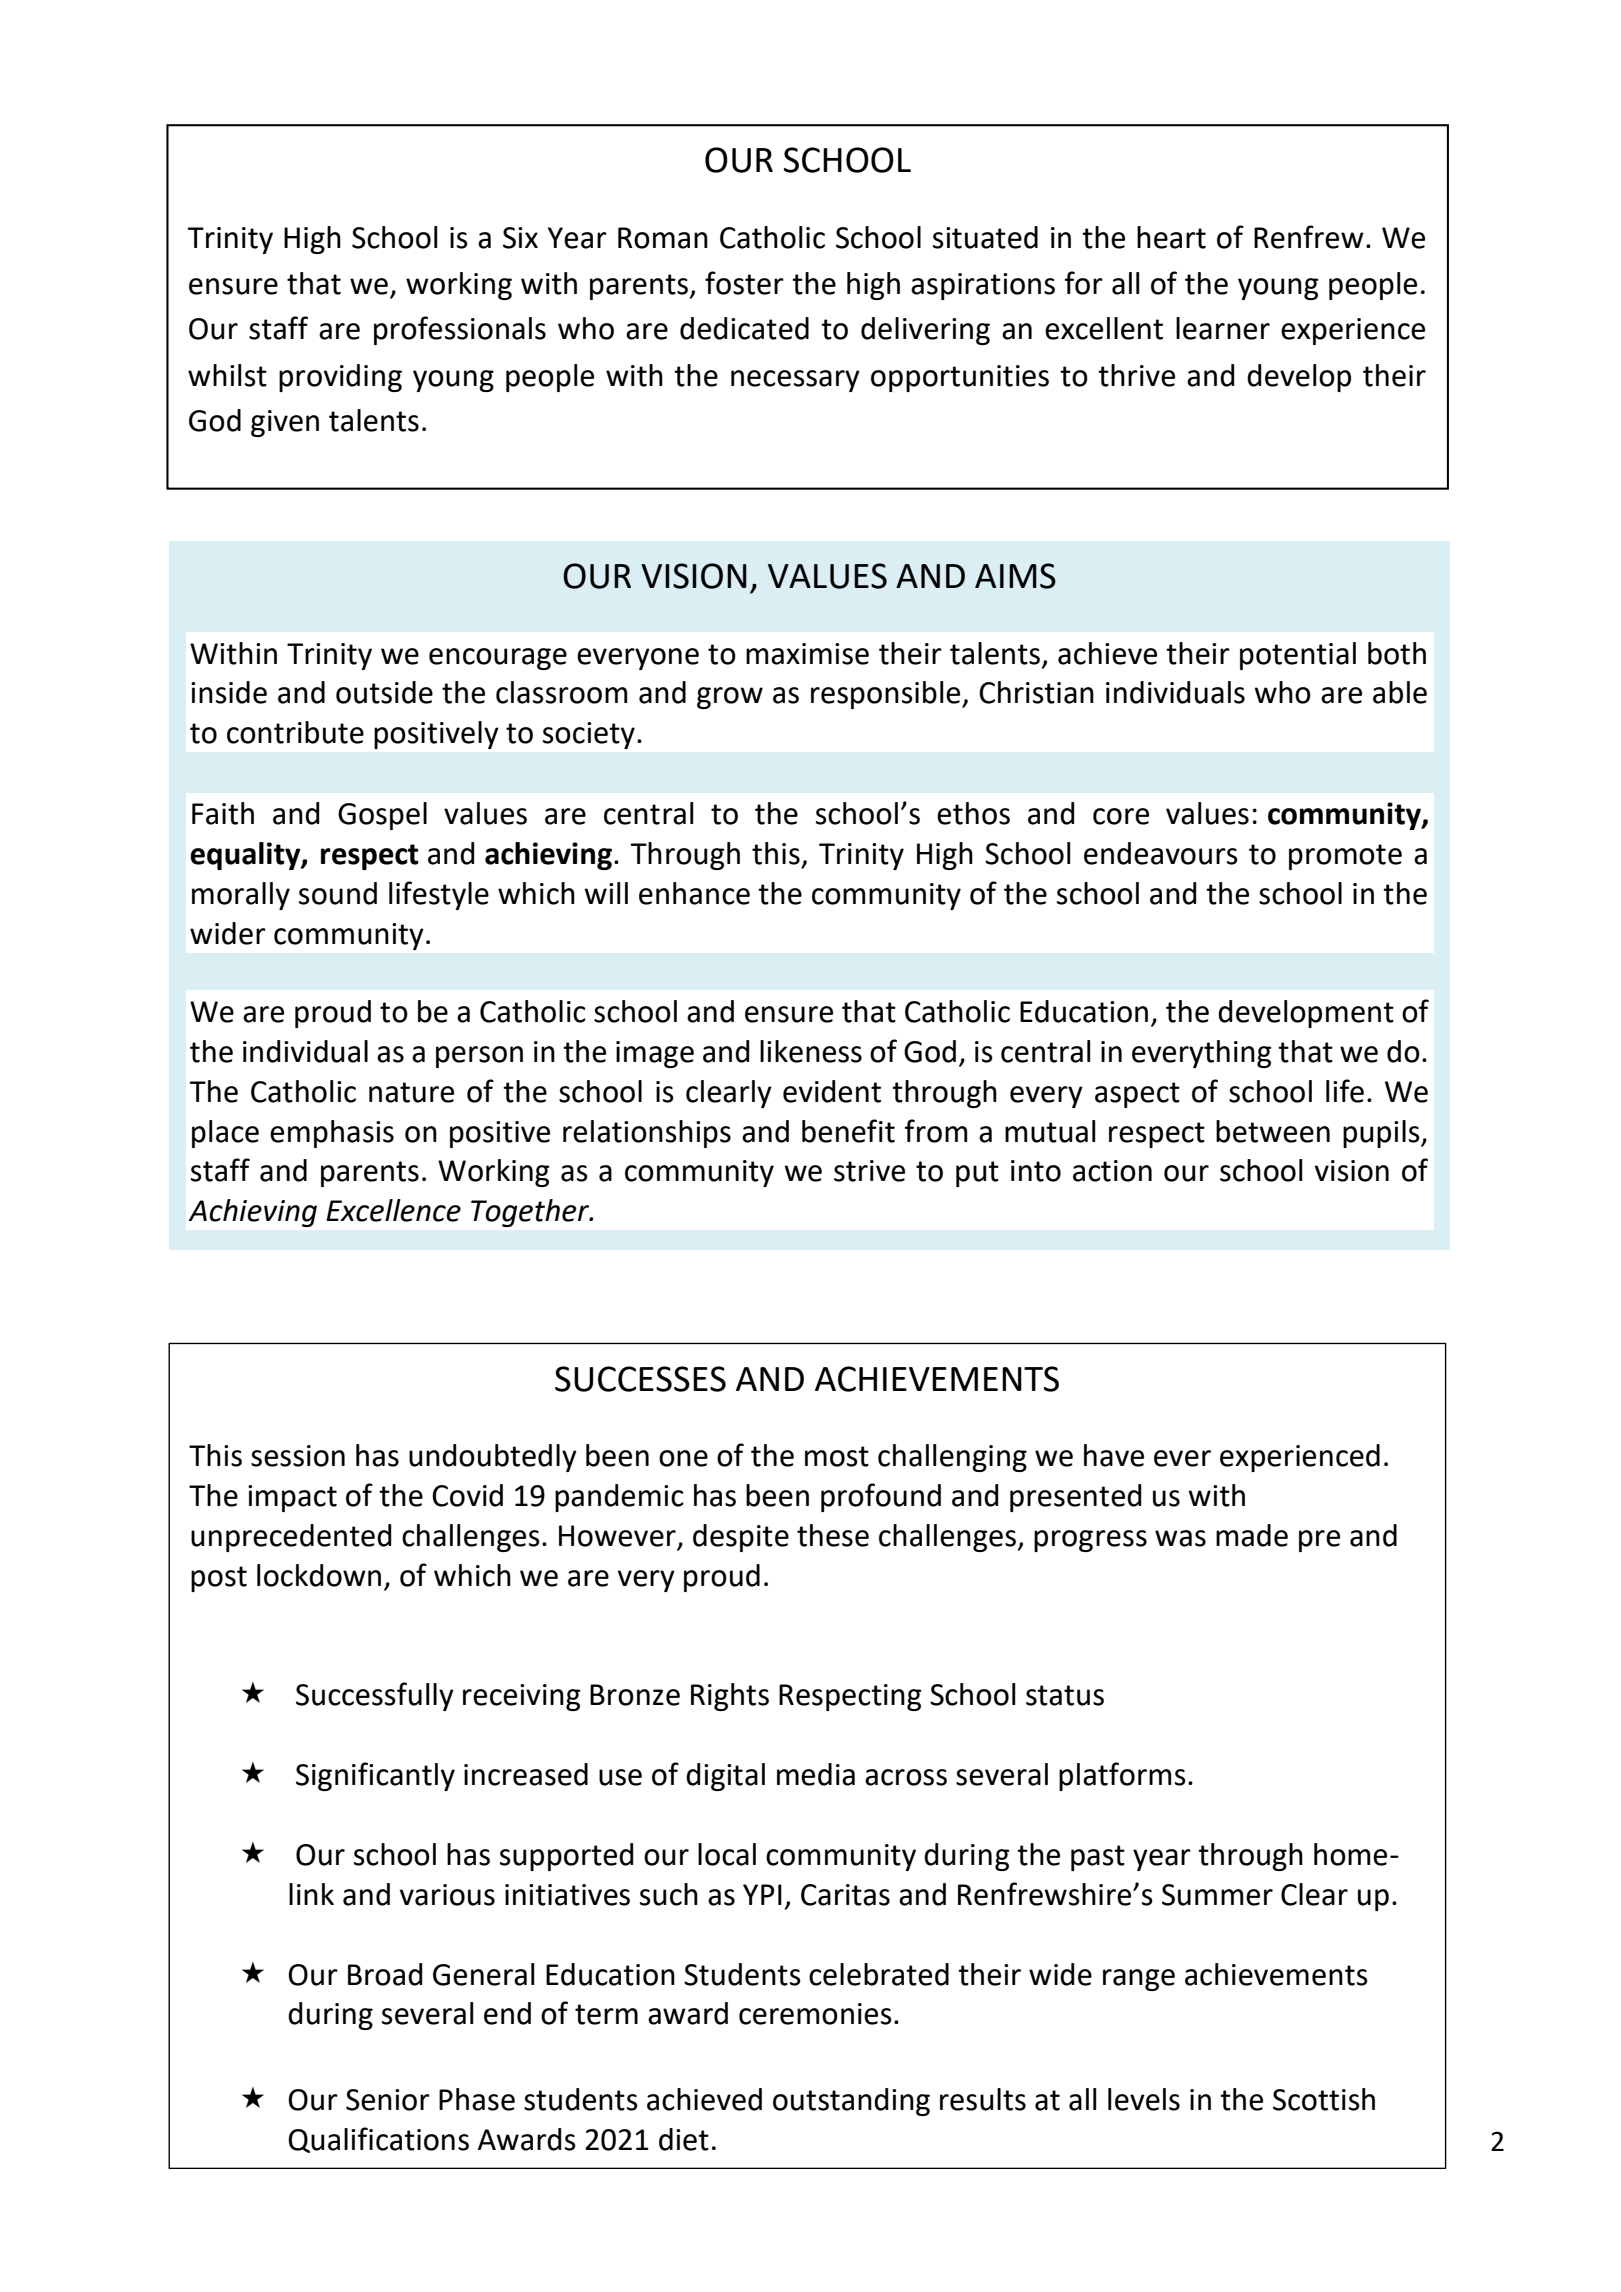 The width and height of the image is (1621, 2292). Describe the element at coordinates (1345, 857) in the image. I see `promote` at that location.
